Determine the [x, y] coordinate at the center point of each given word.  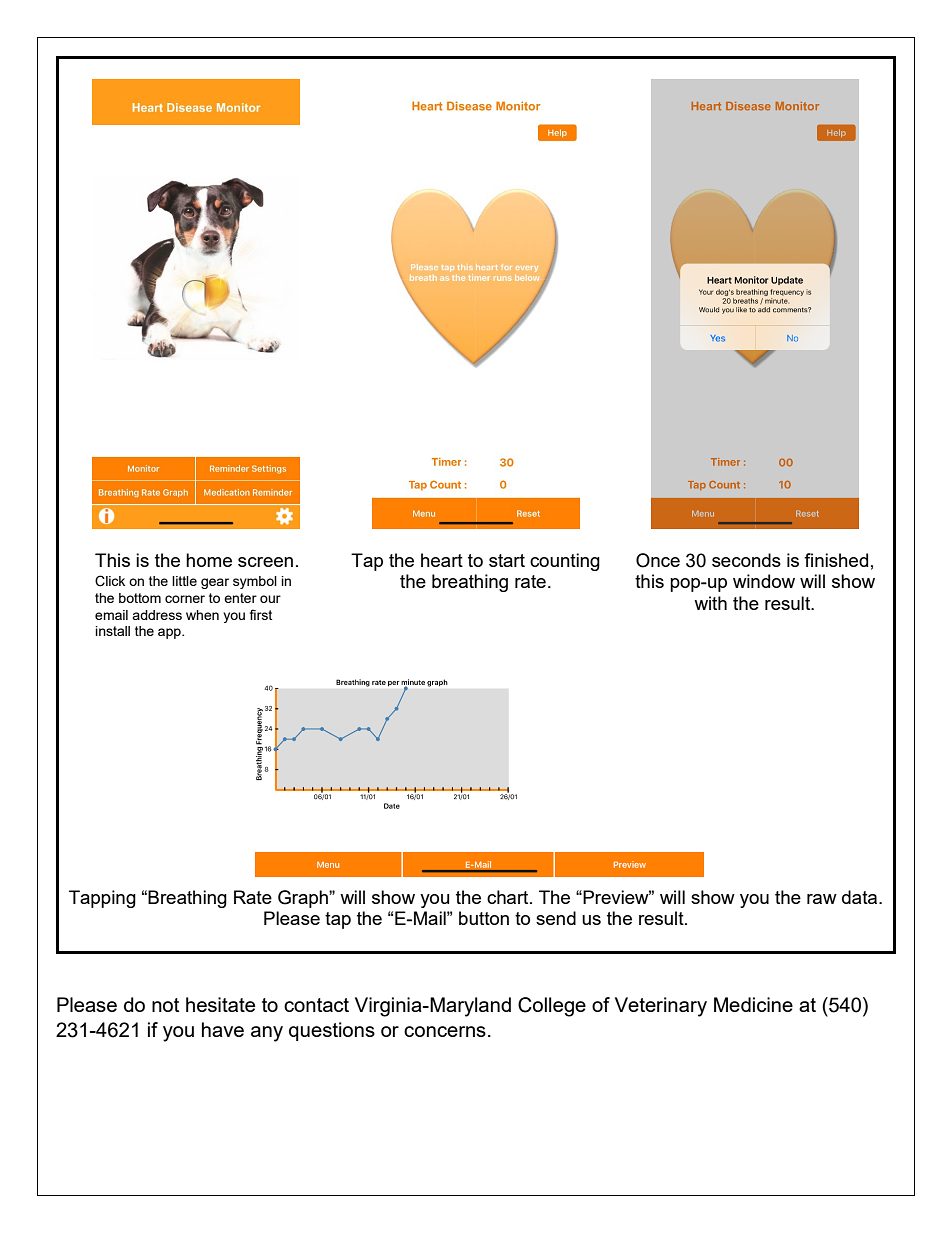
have [223, 1029]
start [507, 560]
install [113, 631]
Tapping [102, 899]
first [261, 614]
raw [822, 899]
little [184, 581]
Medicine [753, 1004]
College [552, 1007]
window [764, 581]
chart [509, 897]
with [710, 603]
